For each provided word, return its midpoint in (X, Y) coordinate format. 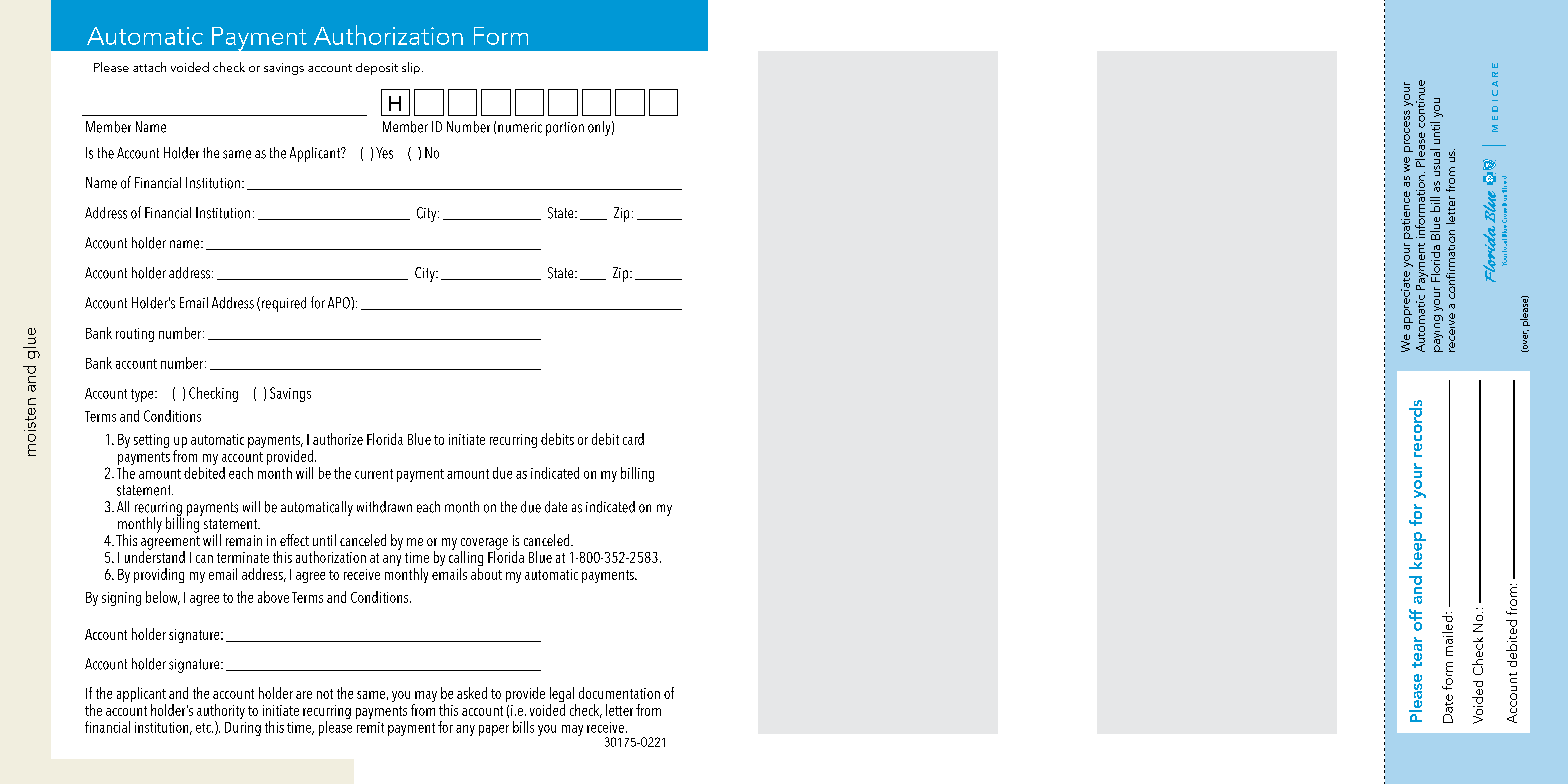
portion (565, 129)
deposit (377, 69)
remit (370, 727)
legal (563, 696)
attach (149, 67)
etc (204, 728)
